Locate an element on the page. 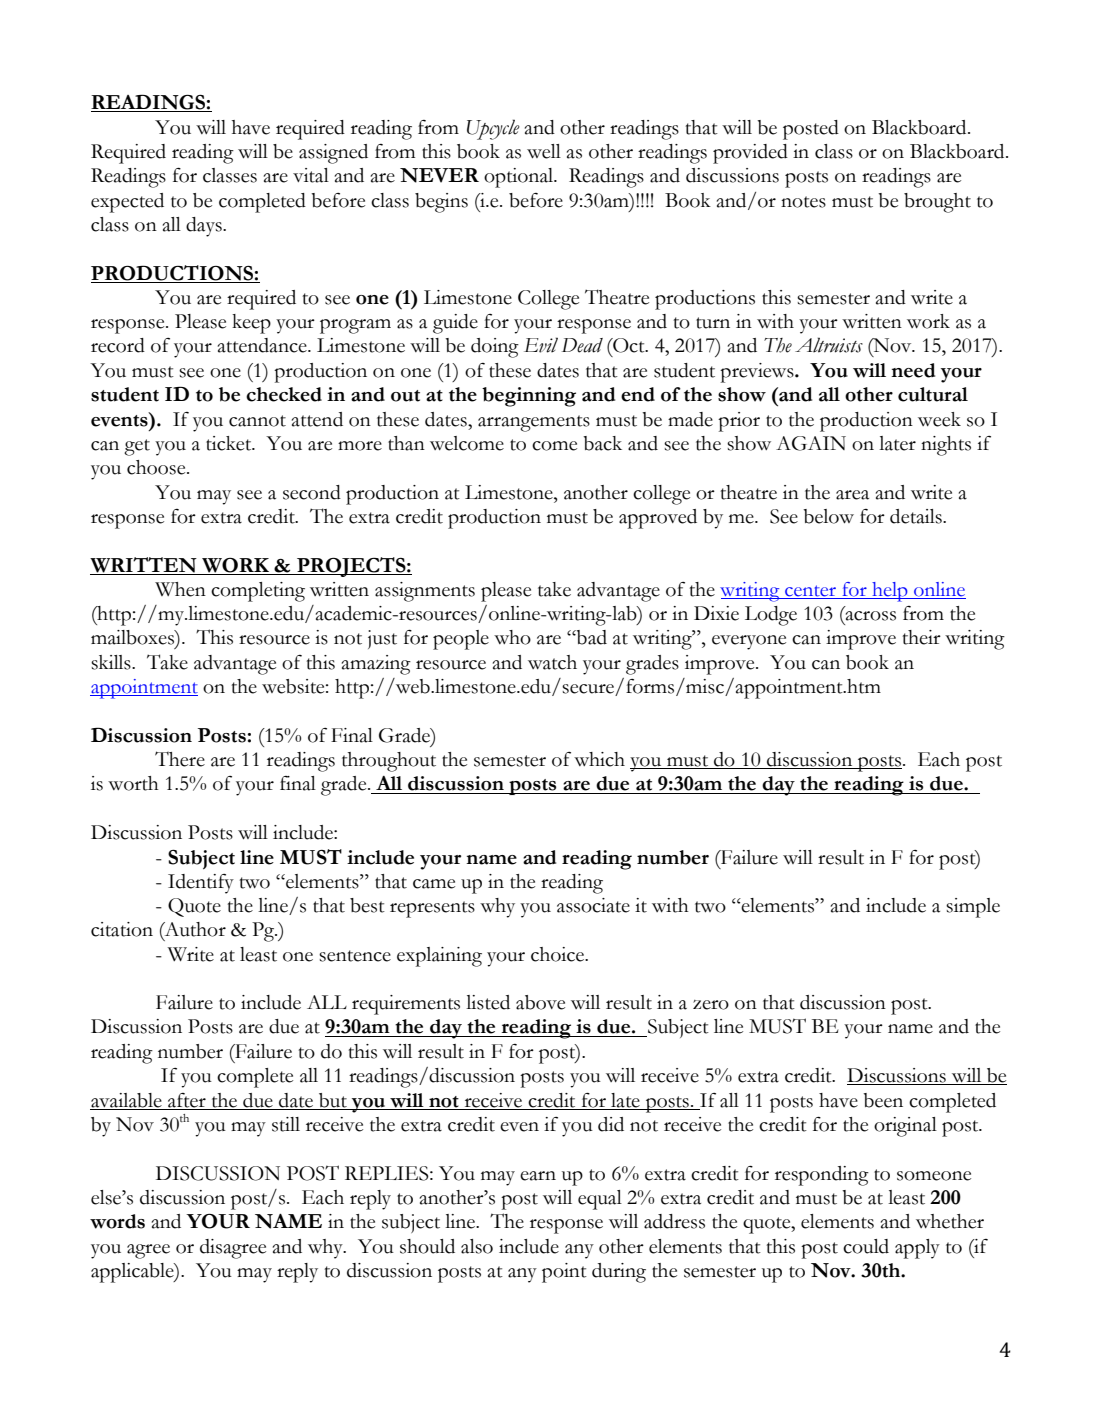 The image size is (1102, 1427). citation is located at coordinates (122, 929).
